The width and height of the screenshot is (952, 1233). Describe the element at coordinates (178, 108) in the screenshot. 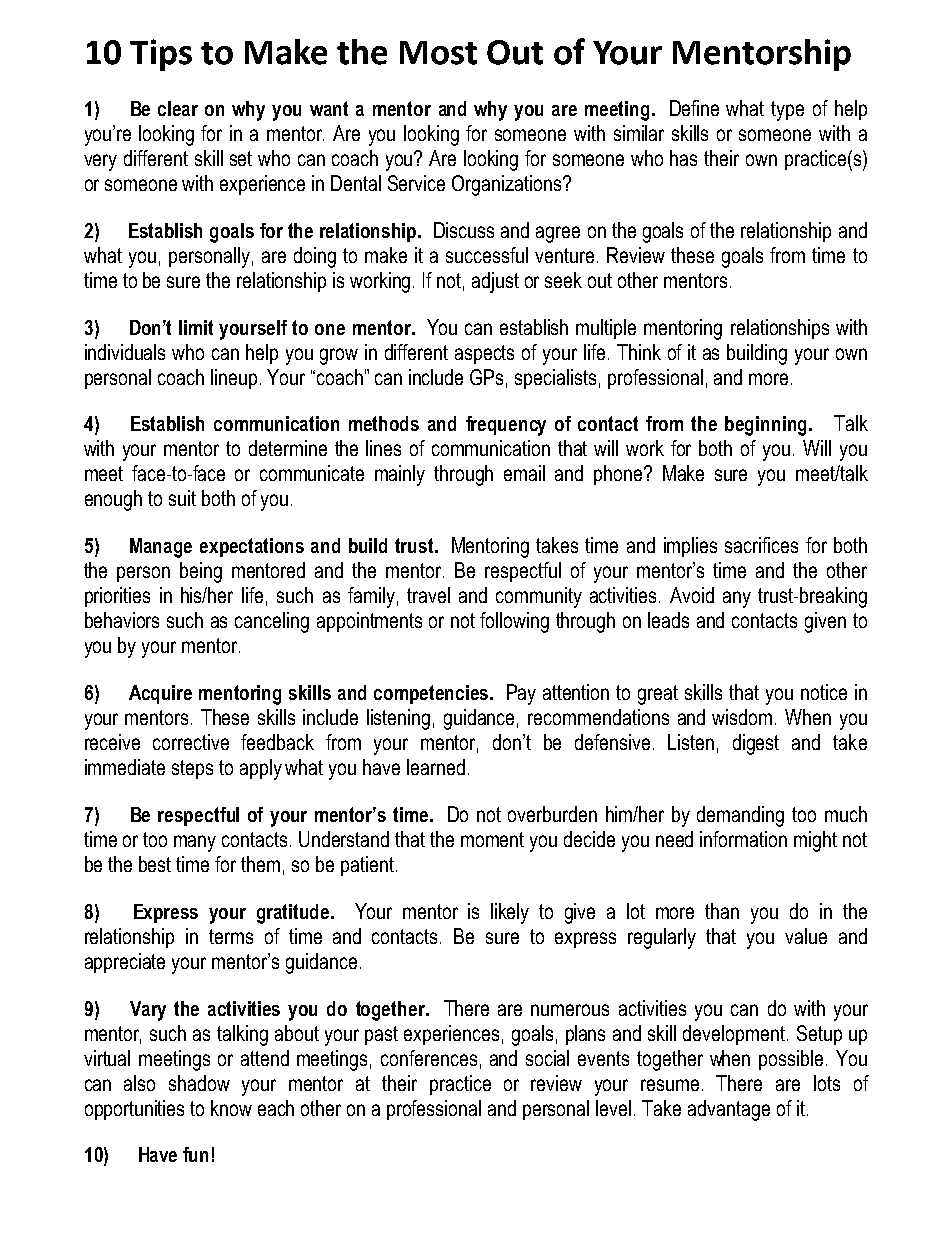

I see `clear` at that location.
